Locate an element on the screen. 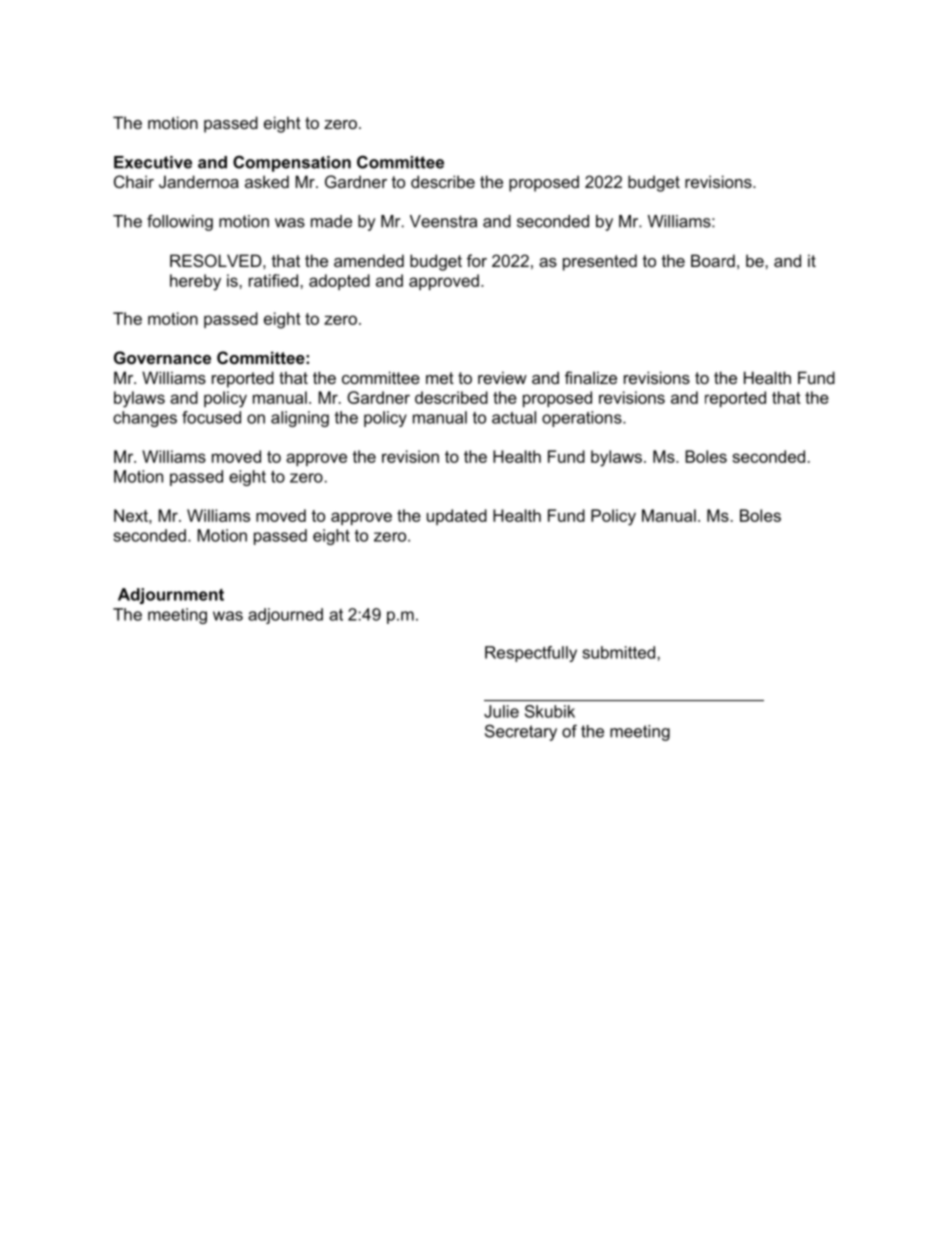 This screenshot has height=1233, width=952. Governance is located at coordinates (162, 357).
